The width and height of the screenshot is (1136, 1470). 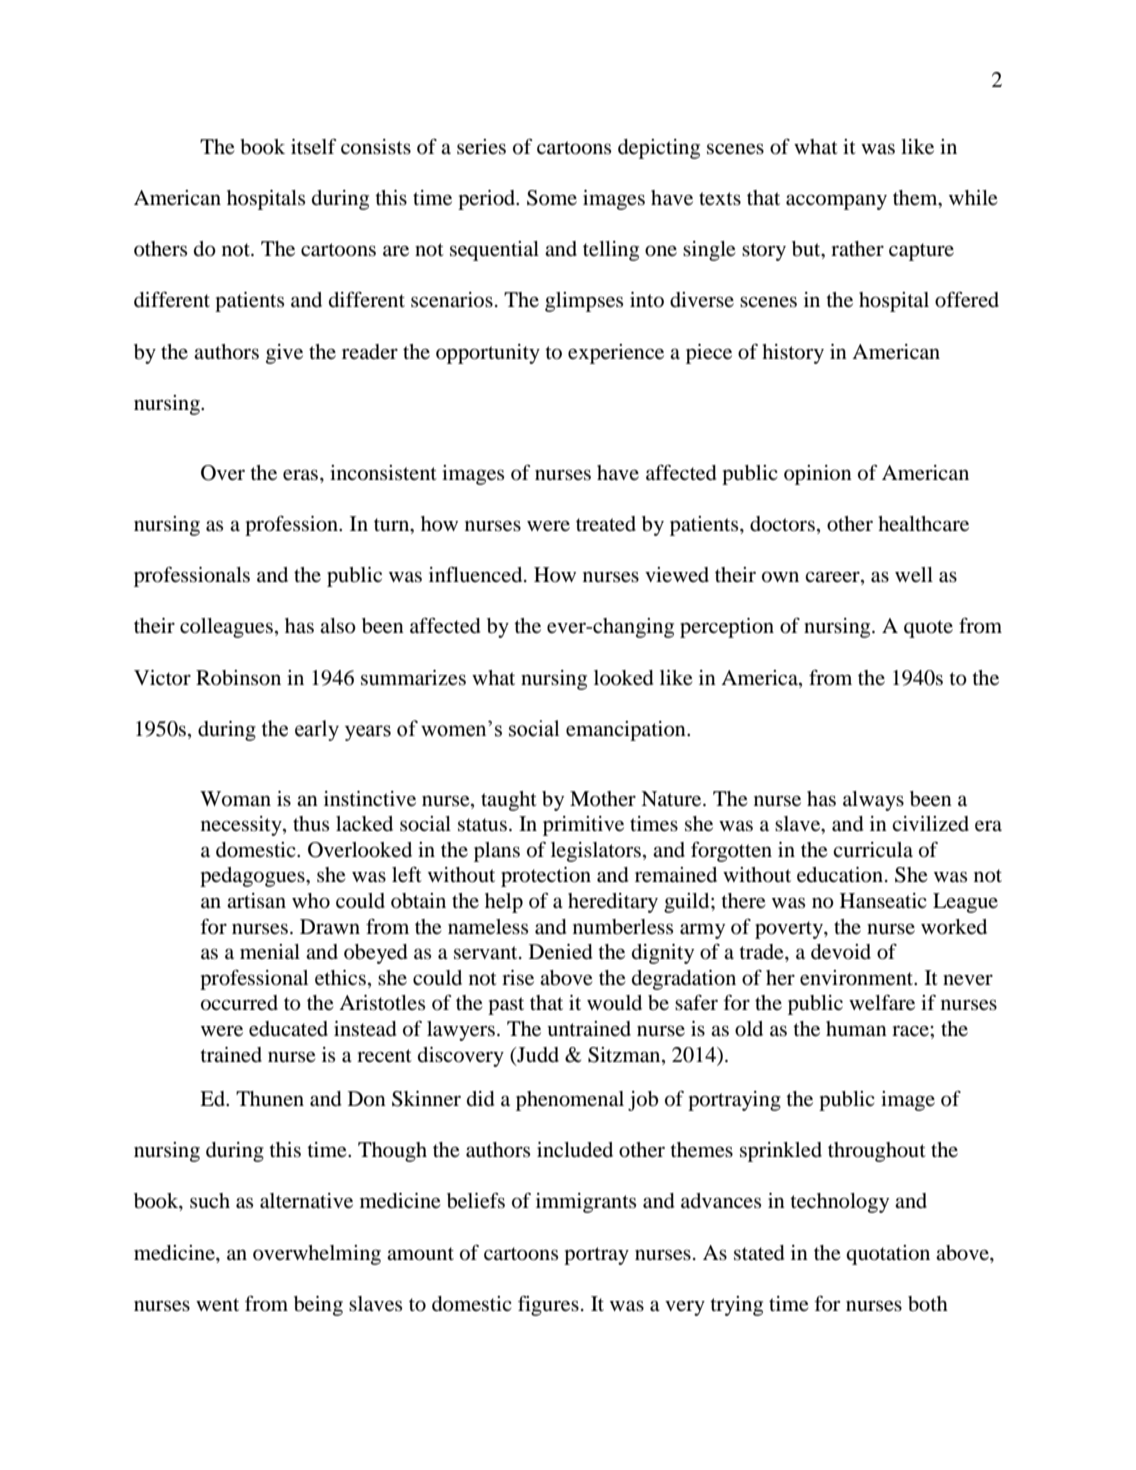 What do you see at coordinates (627, 731) in the screenshot?
I see `emancipation` at bounding box center [627, 731].
